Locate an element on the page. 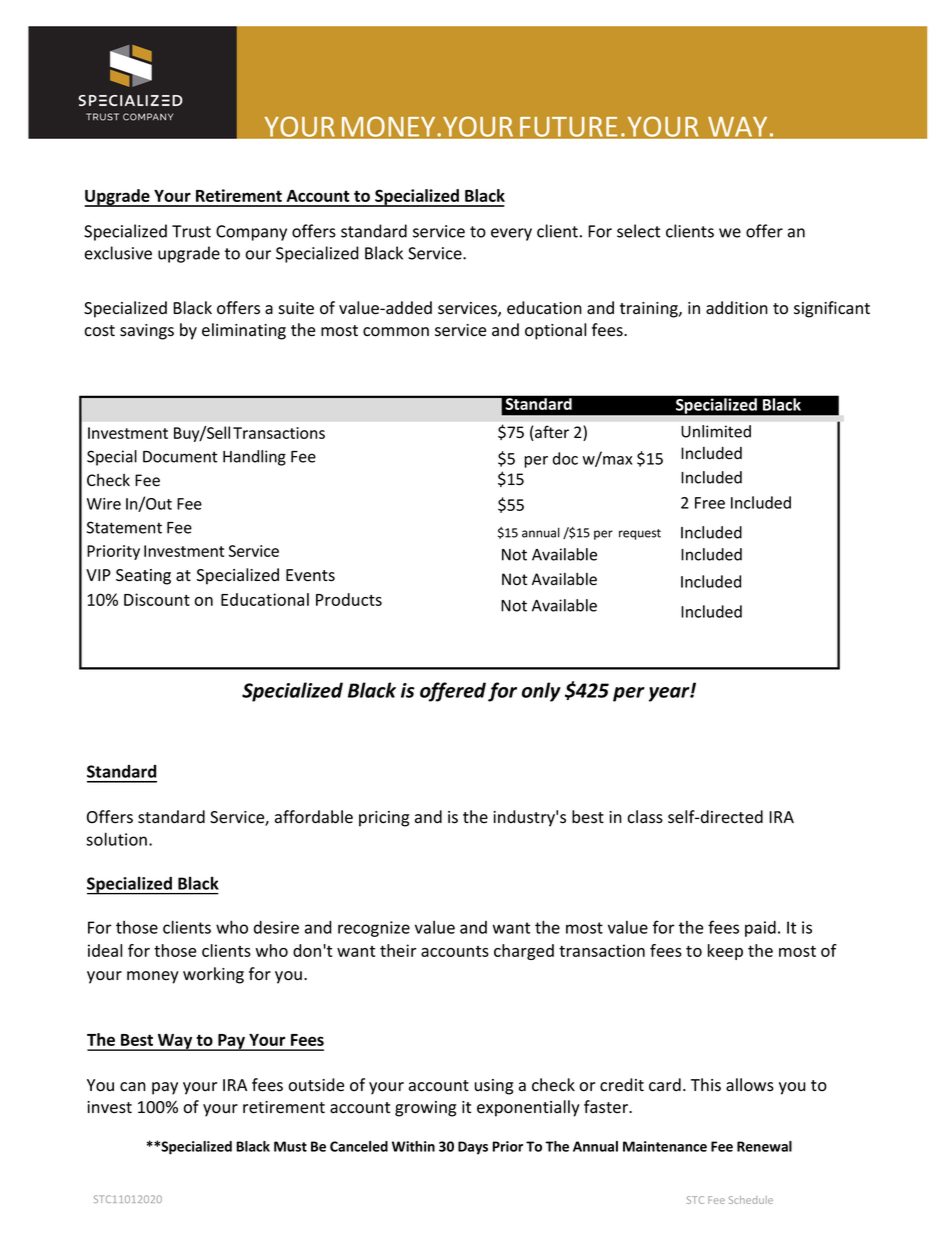  paid is located at coordinates (760, 929).
